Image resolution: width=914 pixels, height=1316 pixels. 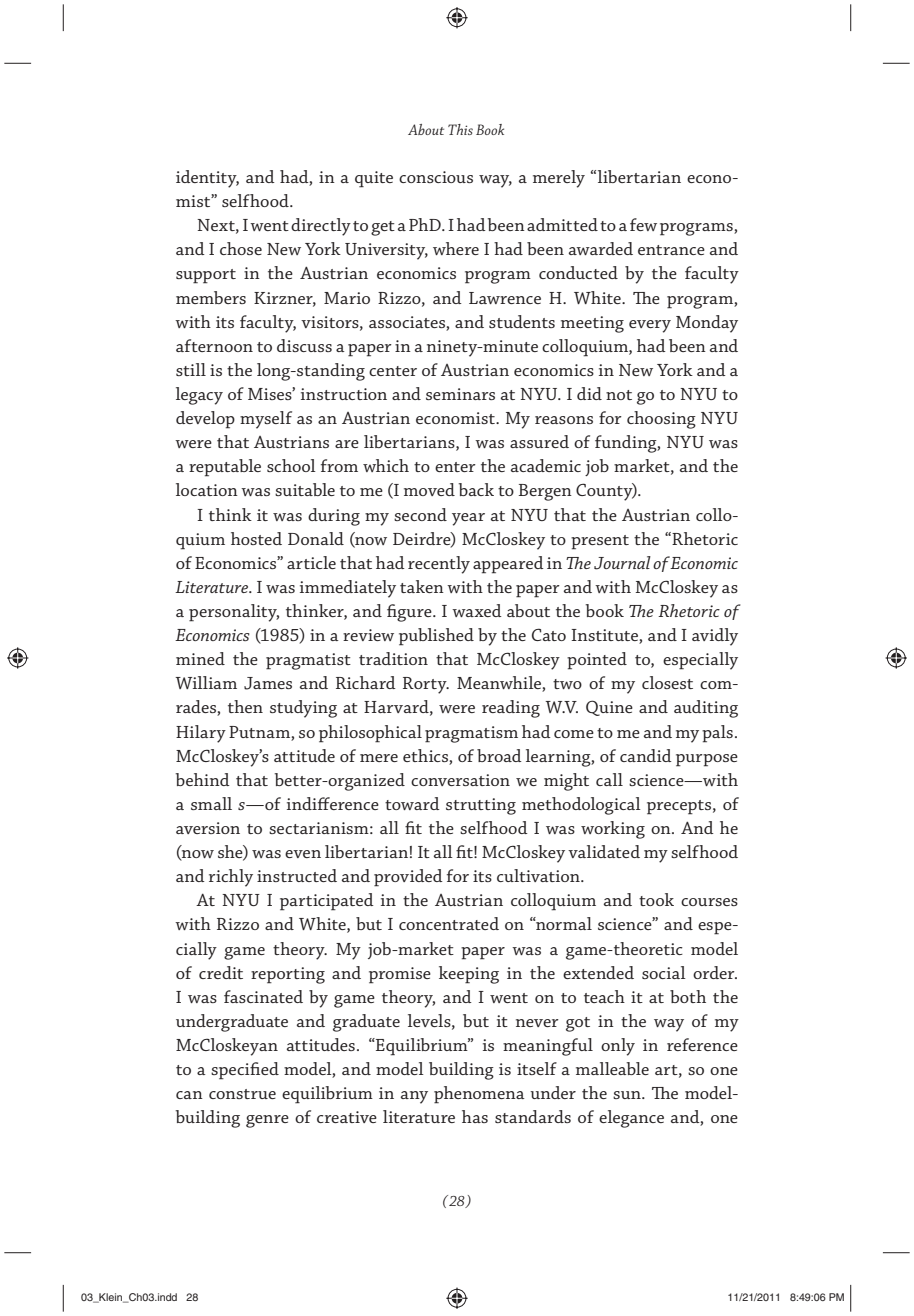 What do you see at coordinates (436, 177) in the screenshot?
I see `conscious` at bounding box center [436, 177].
